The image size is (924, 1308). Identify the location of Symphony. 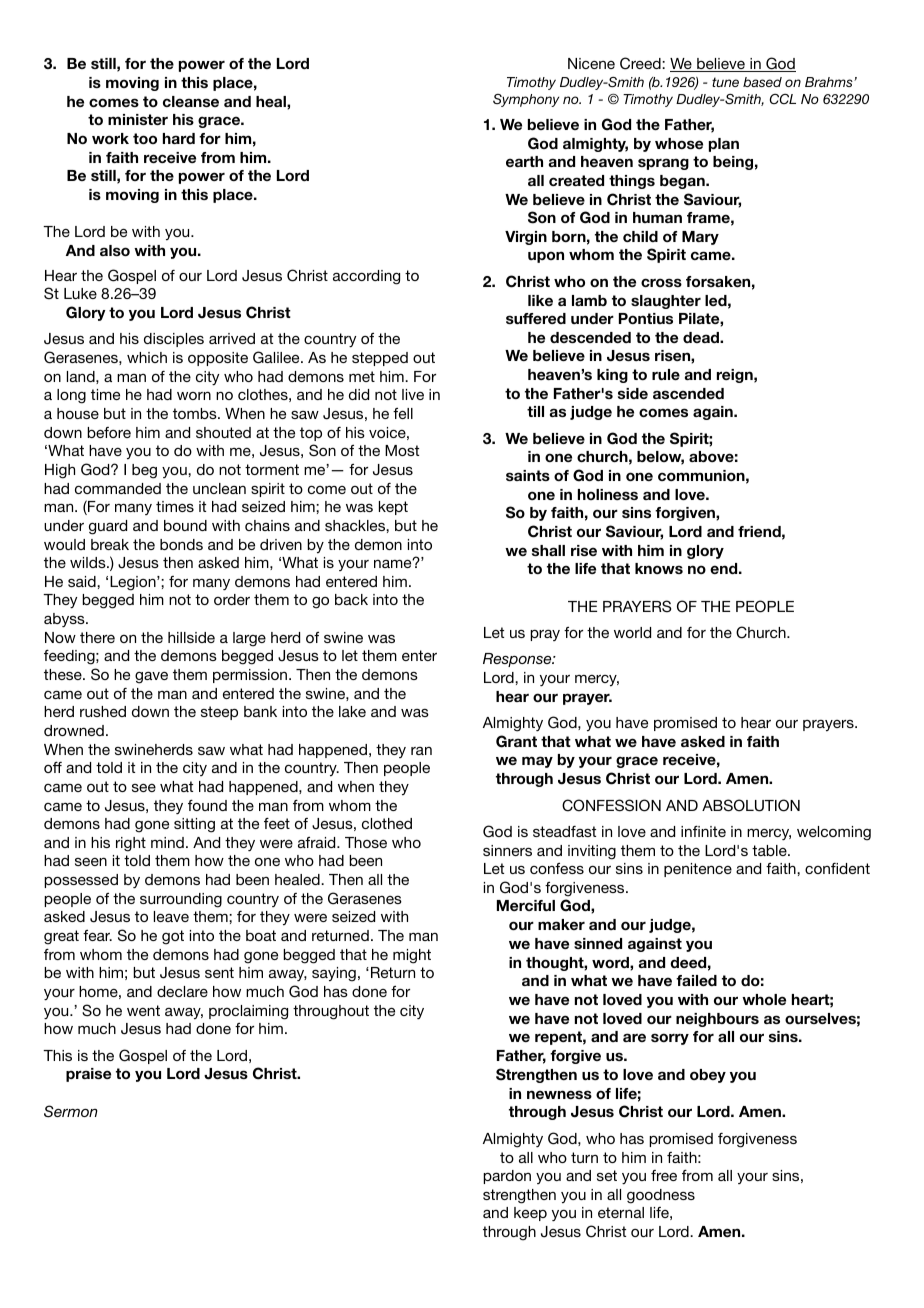
(526, 100).
